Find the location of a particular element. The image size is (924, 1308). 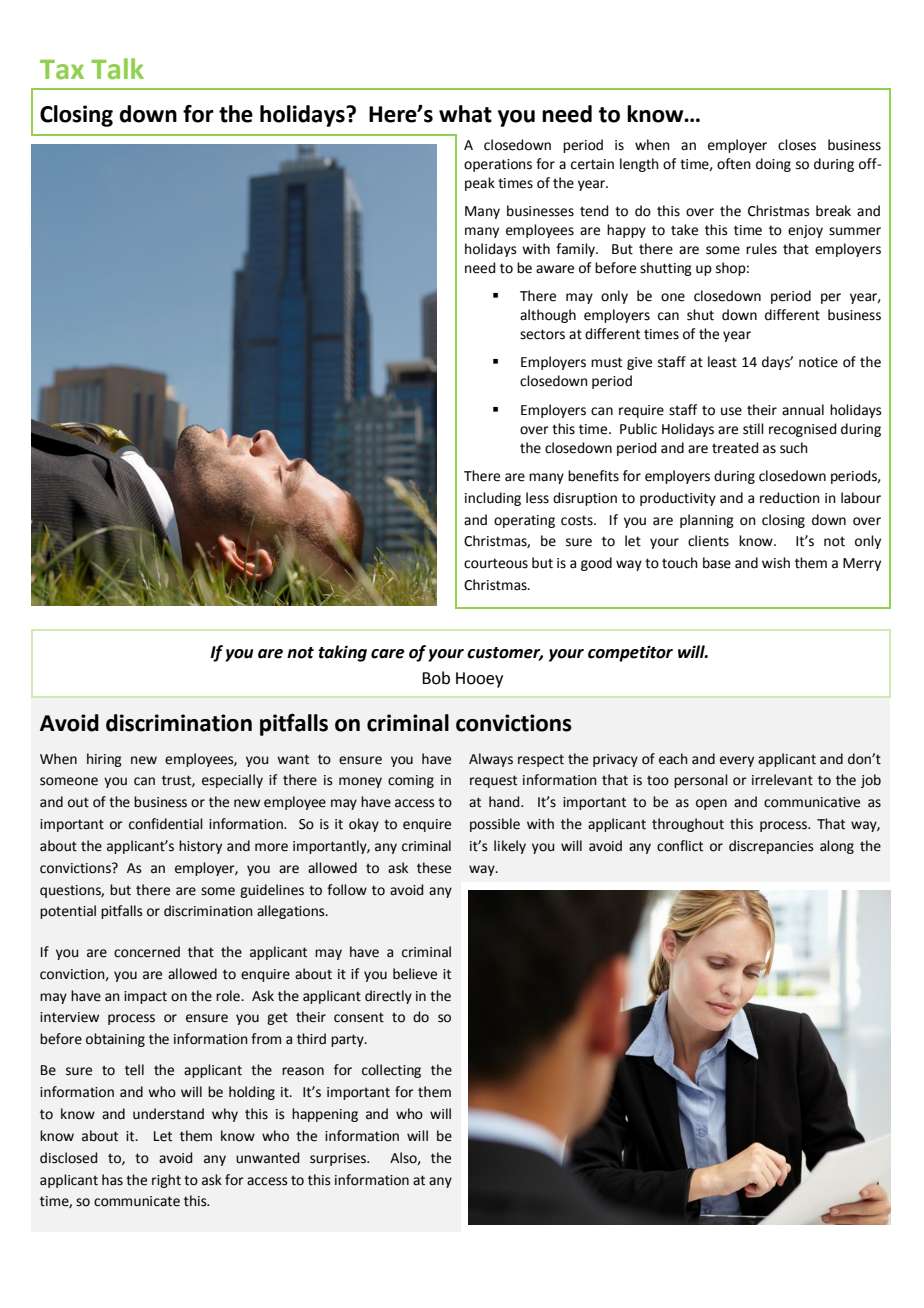

closes is located at coordinates (797, 145).
